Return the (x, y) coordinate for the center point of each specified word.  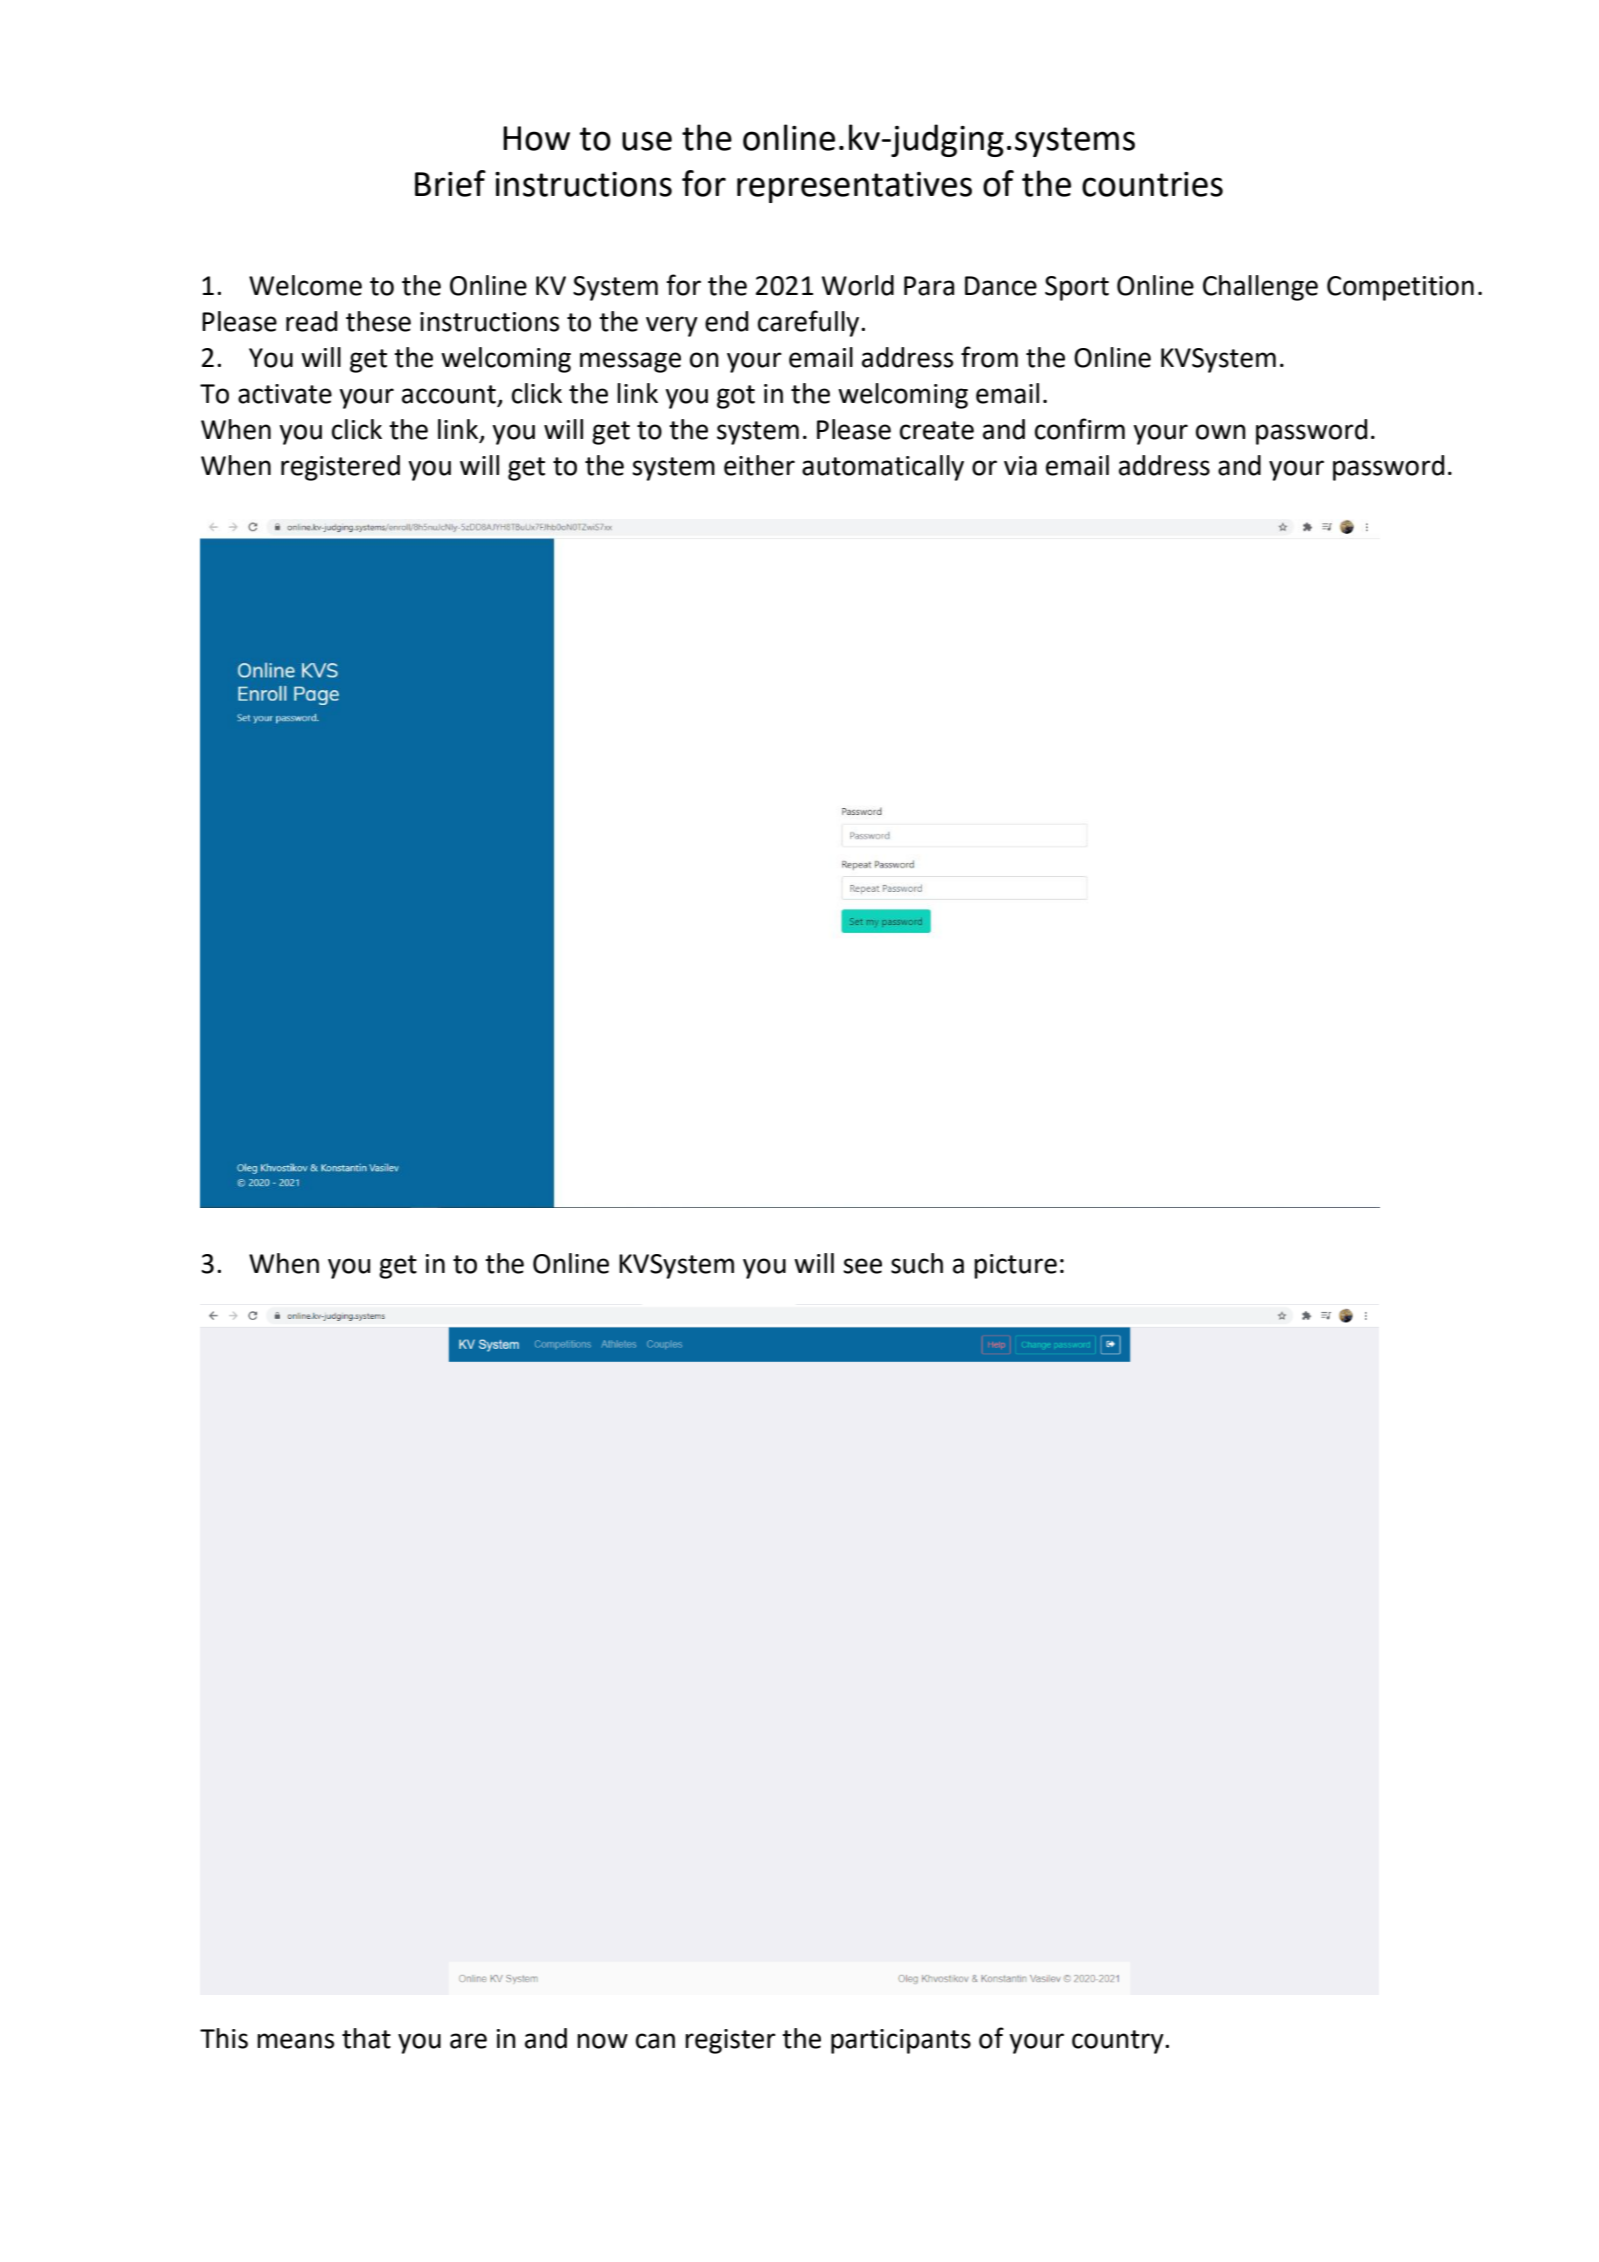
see (862, 1266)
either (759, 465)
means (295, 2041)
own (1221, 432)
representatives (854, 187)
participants (901, 2041)
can (655, 2041)
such (917, 1263)
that (366, 2038)
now (602, 2041)
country (1119, 2042)
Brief (450, 183)
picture (1015, 1266)
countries (1152, 184)
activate (285, 394)
